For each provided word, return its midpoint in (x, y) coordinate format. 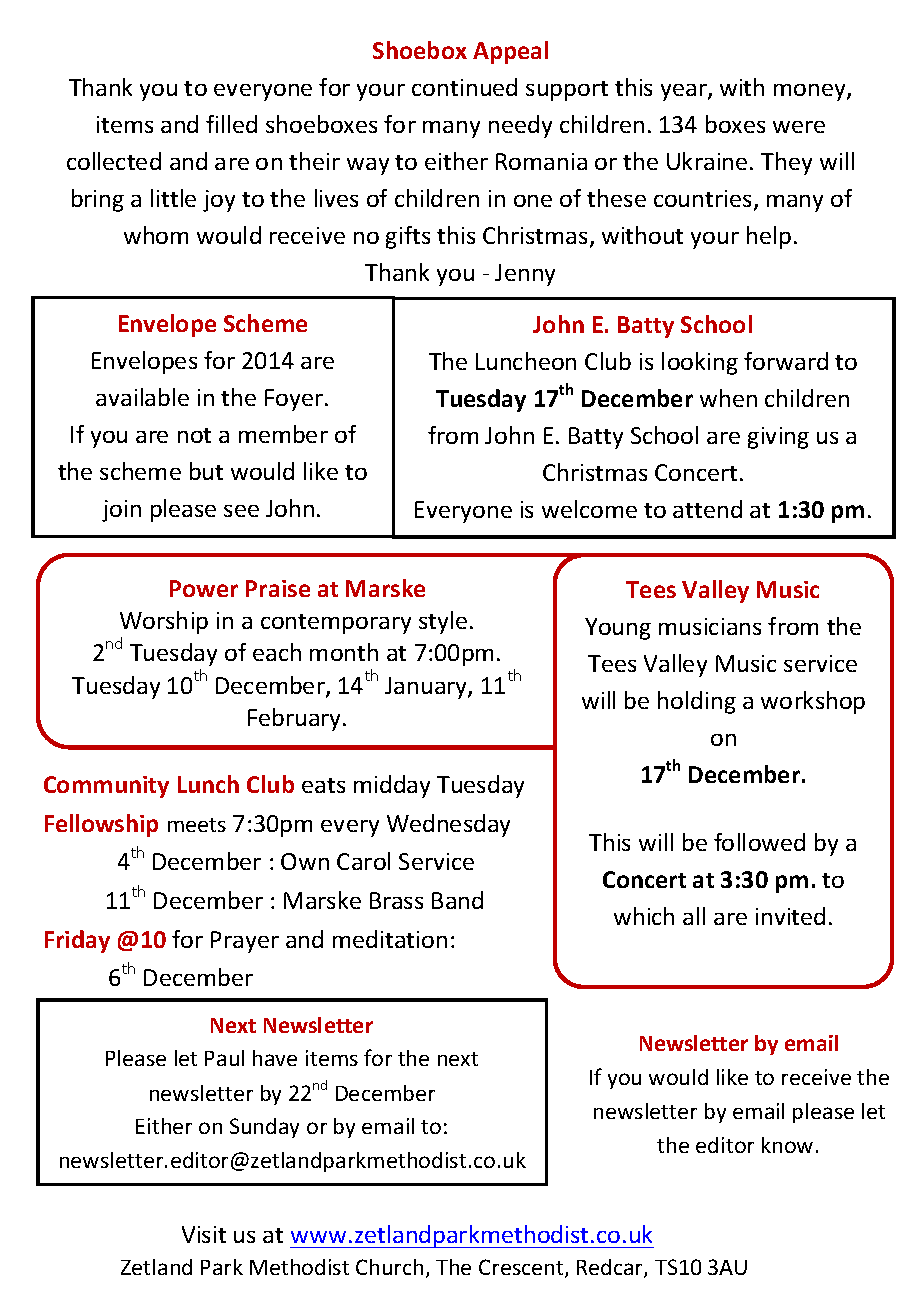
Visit (204, 1234)
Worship (164, 622)
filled (231, 124)
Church (389, 1267)
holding (697, 702)
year (685, 92)
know (787, 1145)
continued (464, 87)
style (443, 622)
